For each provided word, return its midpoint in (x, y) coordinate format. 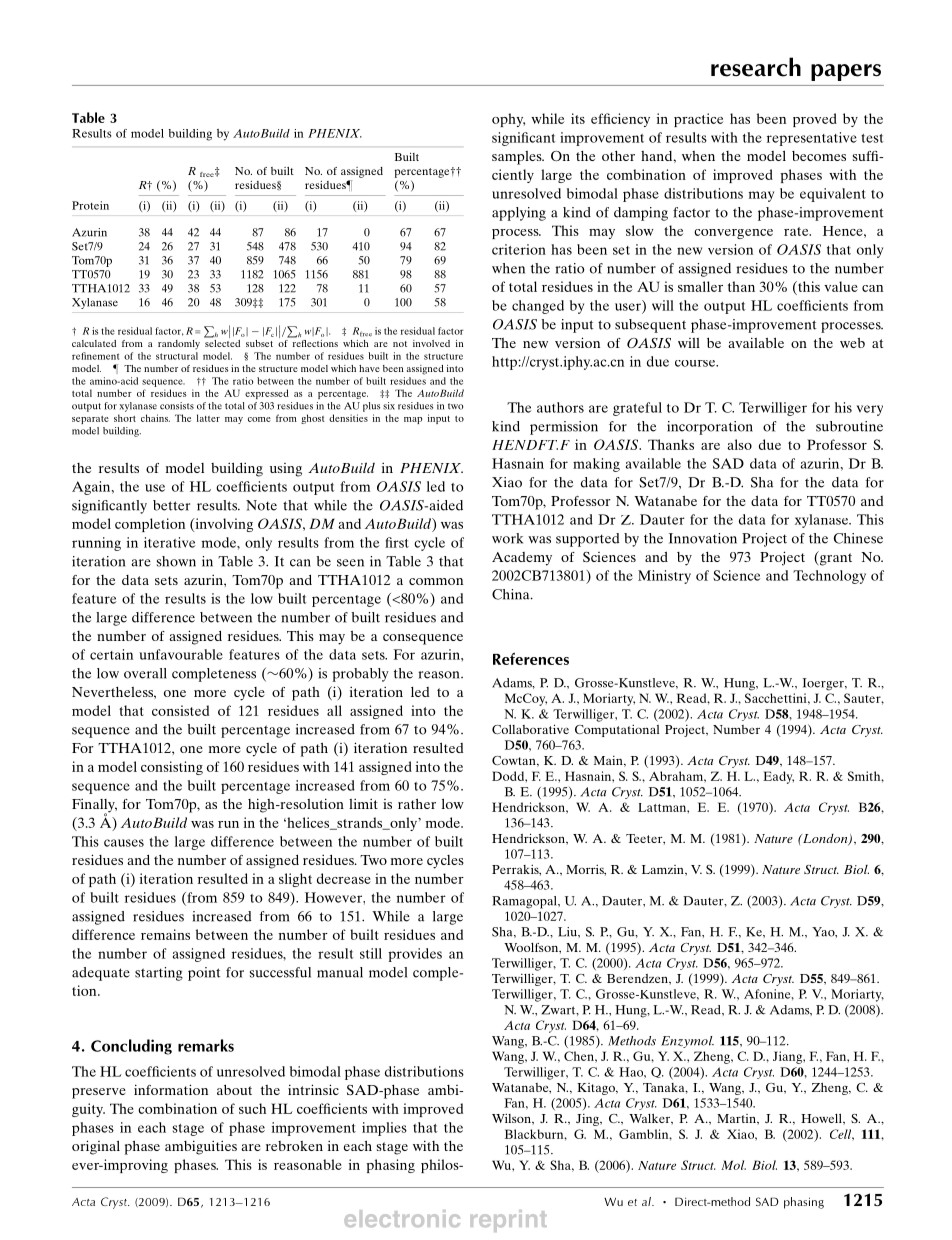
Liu (568, 932)
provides (415, 955)
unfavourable (181, 654)
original (96, 1147)
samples (518, 158)
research (756, 67)
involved (431, 343)
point (204, 974)
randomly (179, 344)
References (531, 659)
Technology (829, 577)
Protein (90, 205)
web (852, 343)
